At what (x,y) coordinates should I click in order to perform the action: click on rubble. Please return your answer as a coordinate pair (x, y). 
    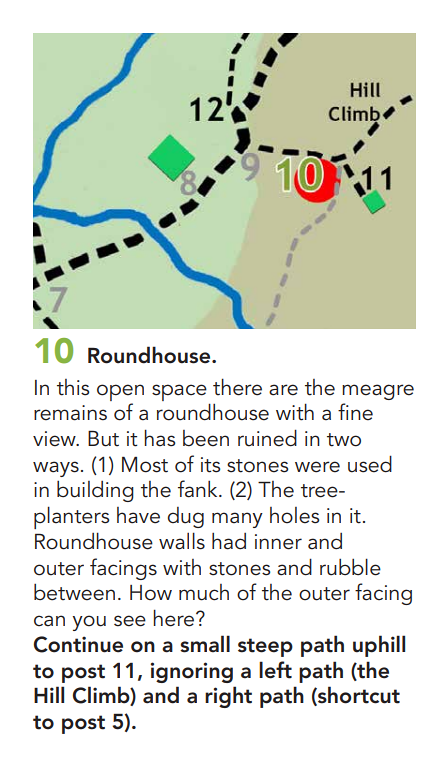
    Looking at the image, I should click on (350, 567).
